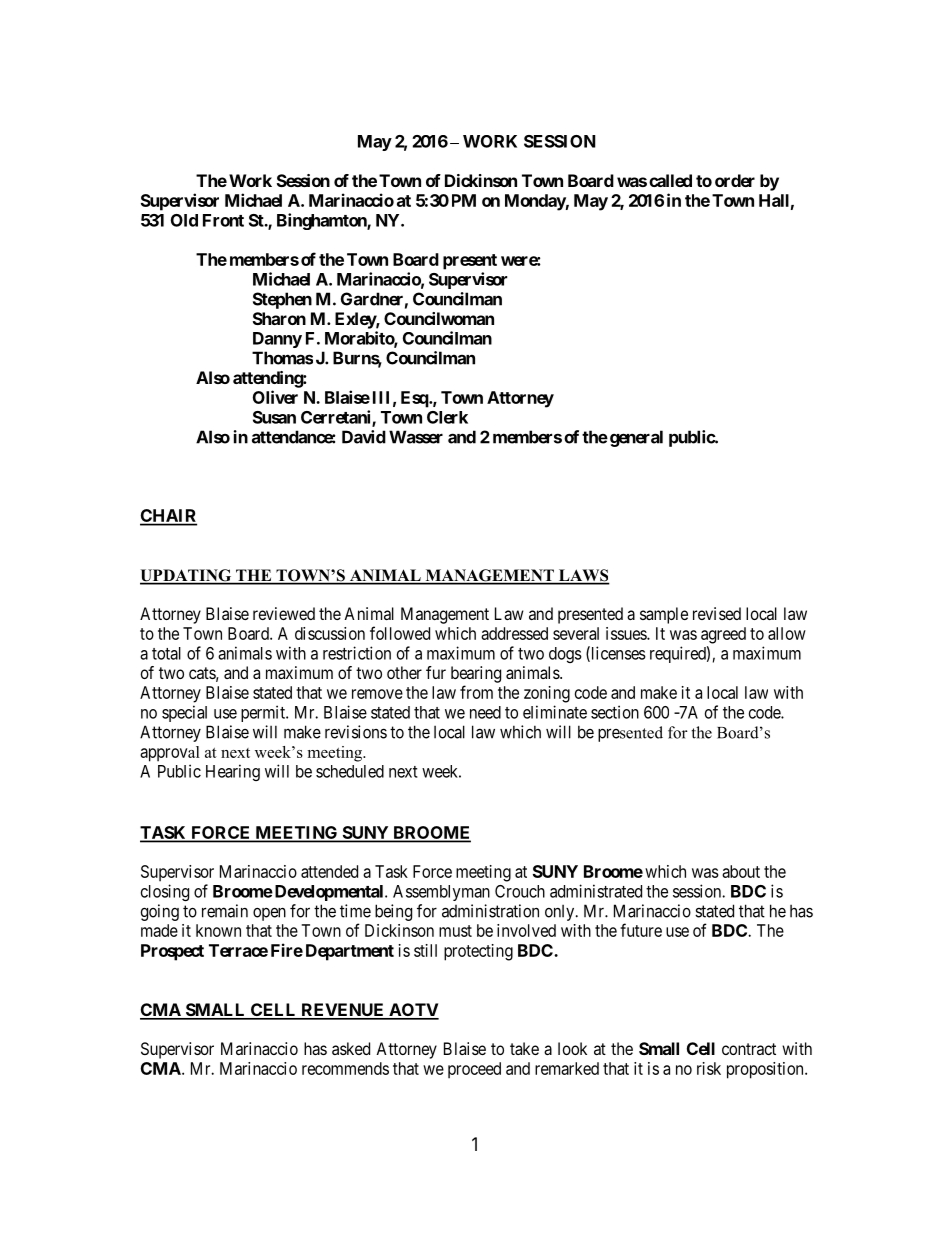 The width and height of the page is (952, 1233). What do you see at coordinates (670, 180) in the page?
I see `called` at bounding box center [670, 180].
